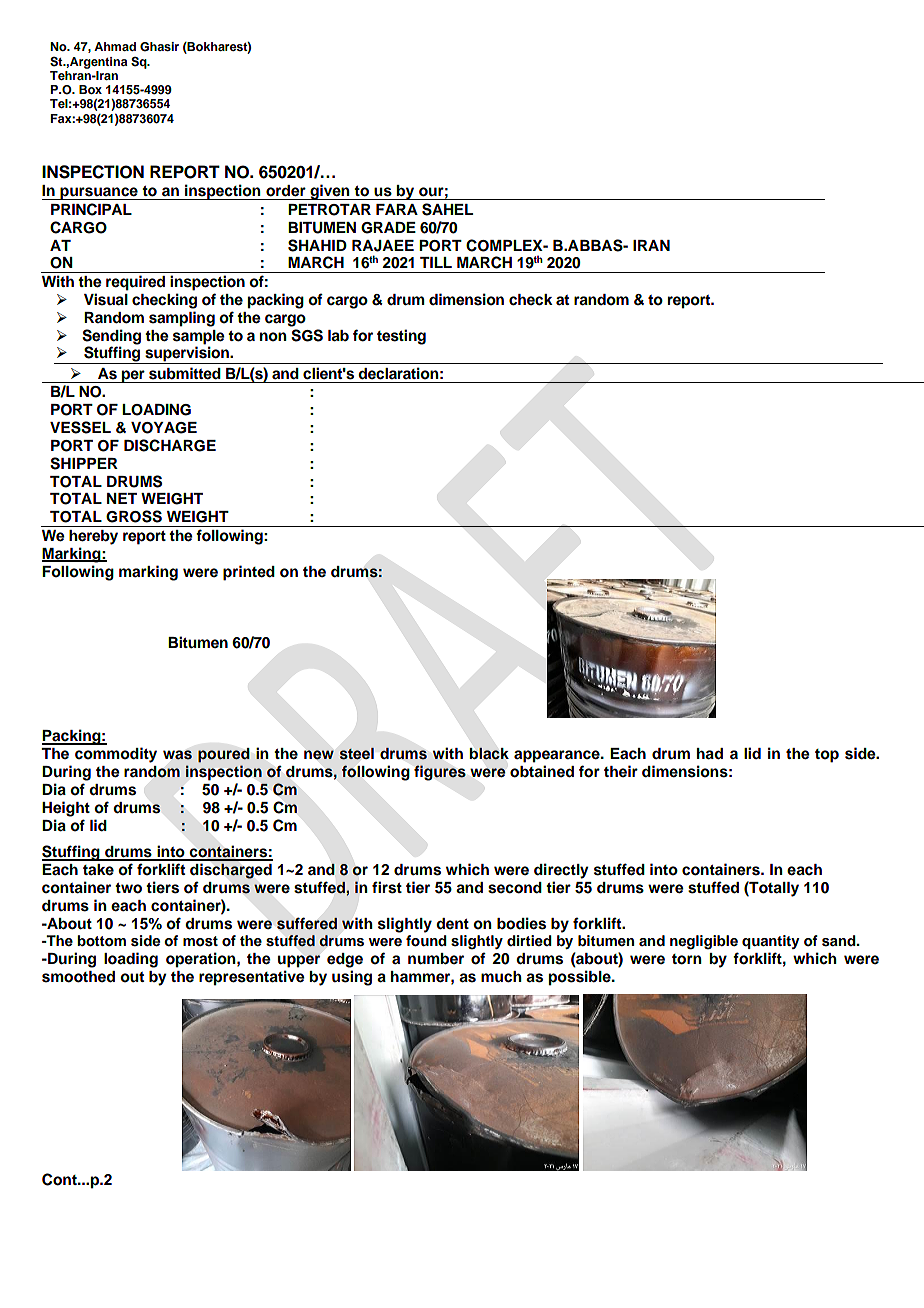 The image size is (924, 1308). What do you see at coordinates (710, 754) in the document?
I see `had` at bounding box center [710, 754].
